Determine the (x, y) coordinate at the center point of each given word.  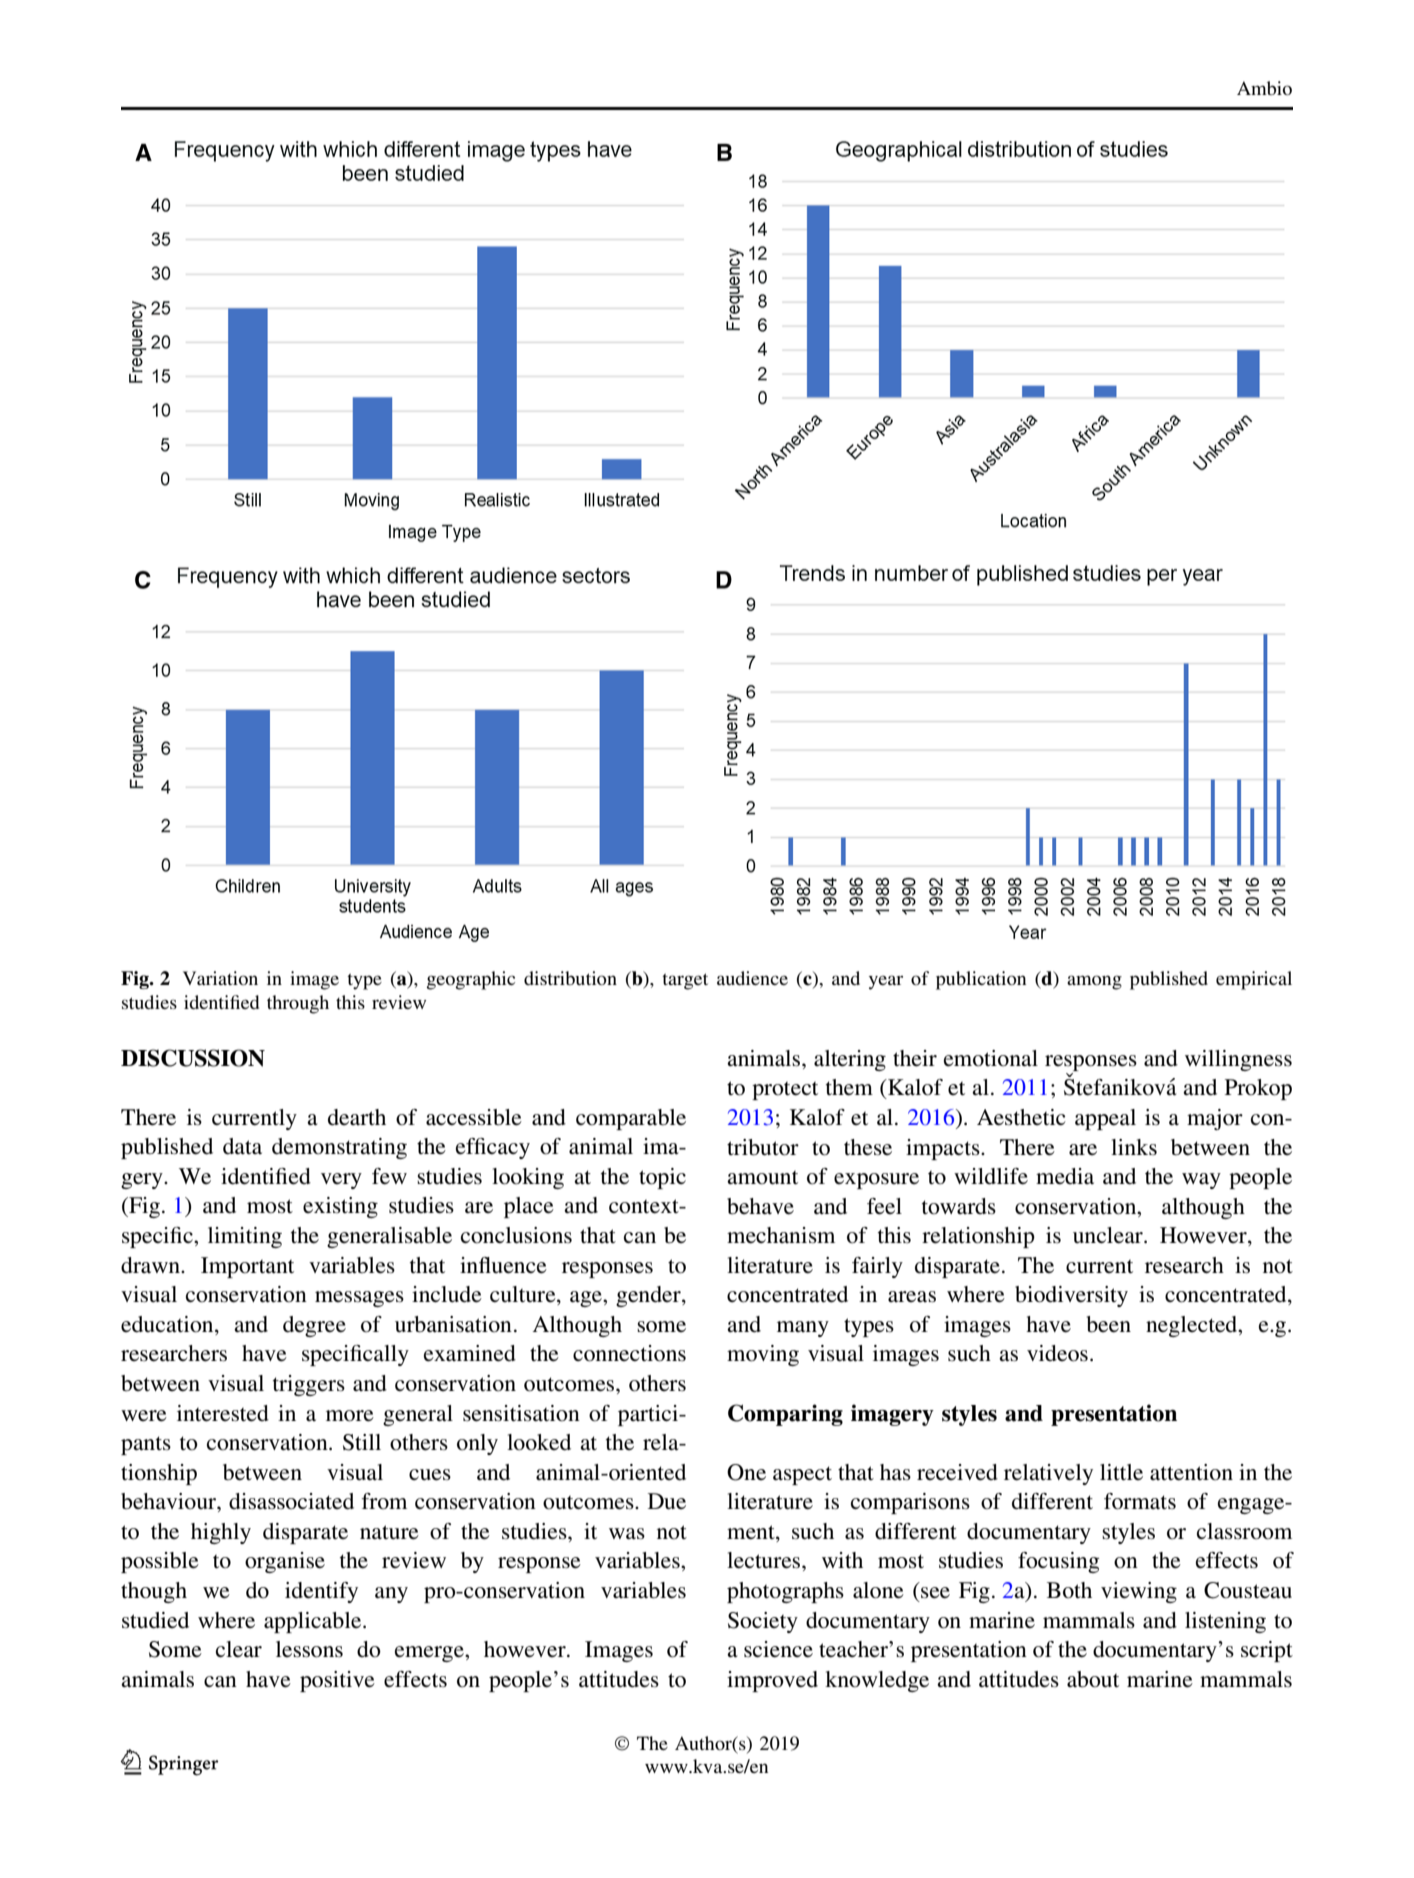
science (778, 1649)
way (1201, 1181)
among (1094, 982)
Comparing (785, 1415)
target (685, 981)
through (298, 1004)
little (1121, 1472)
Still (362, 1442)
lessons (309, 1649)
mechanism (781, 1235)
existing (340, 1207)
